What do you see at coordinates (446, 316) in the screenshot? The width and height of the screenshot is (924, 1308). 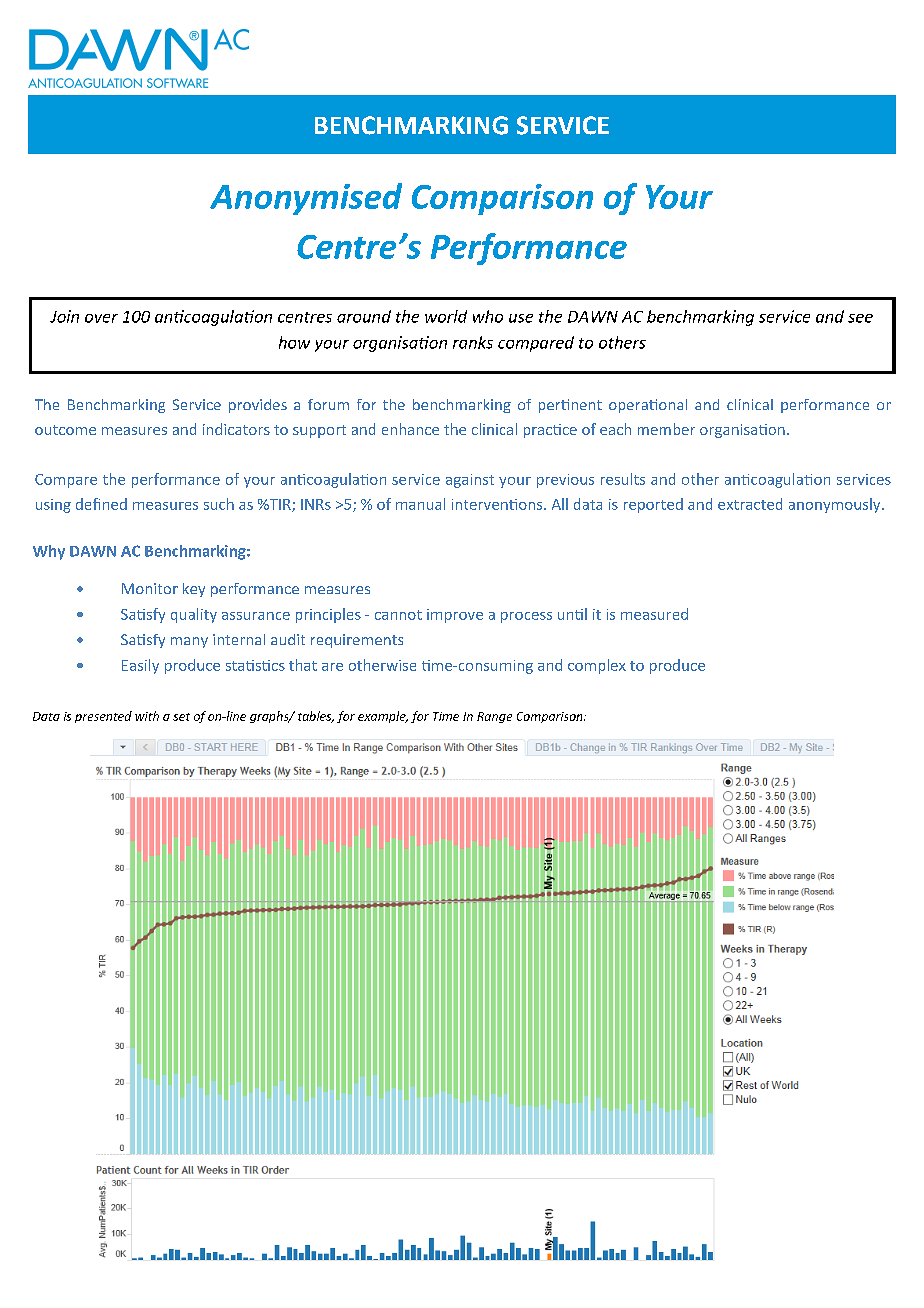 I see `world` at bounding box center [446, 316].
